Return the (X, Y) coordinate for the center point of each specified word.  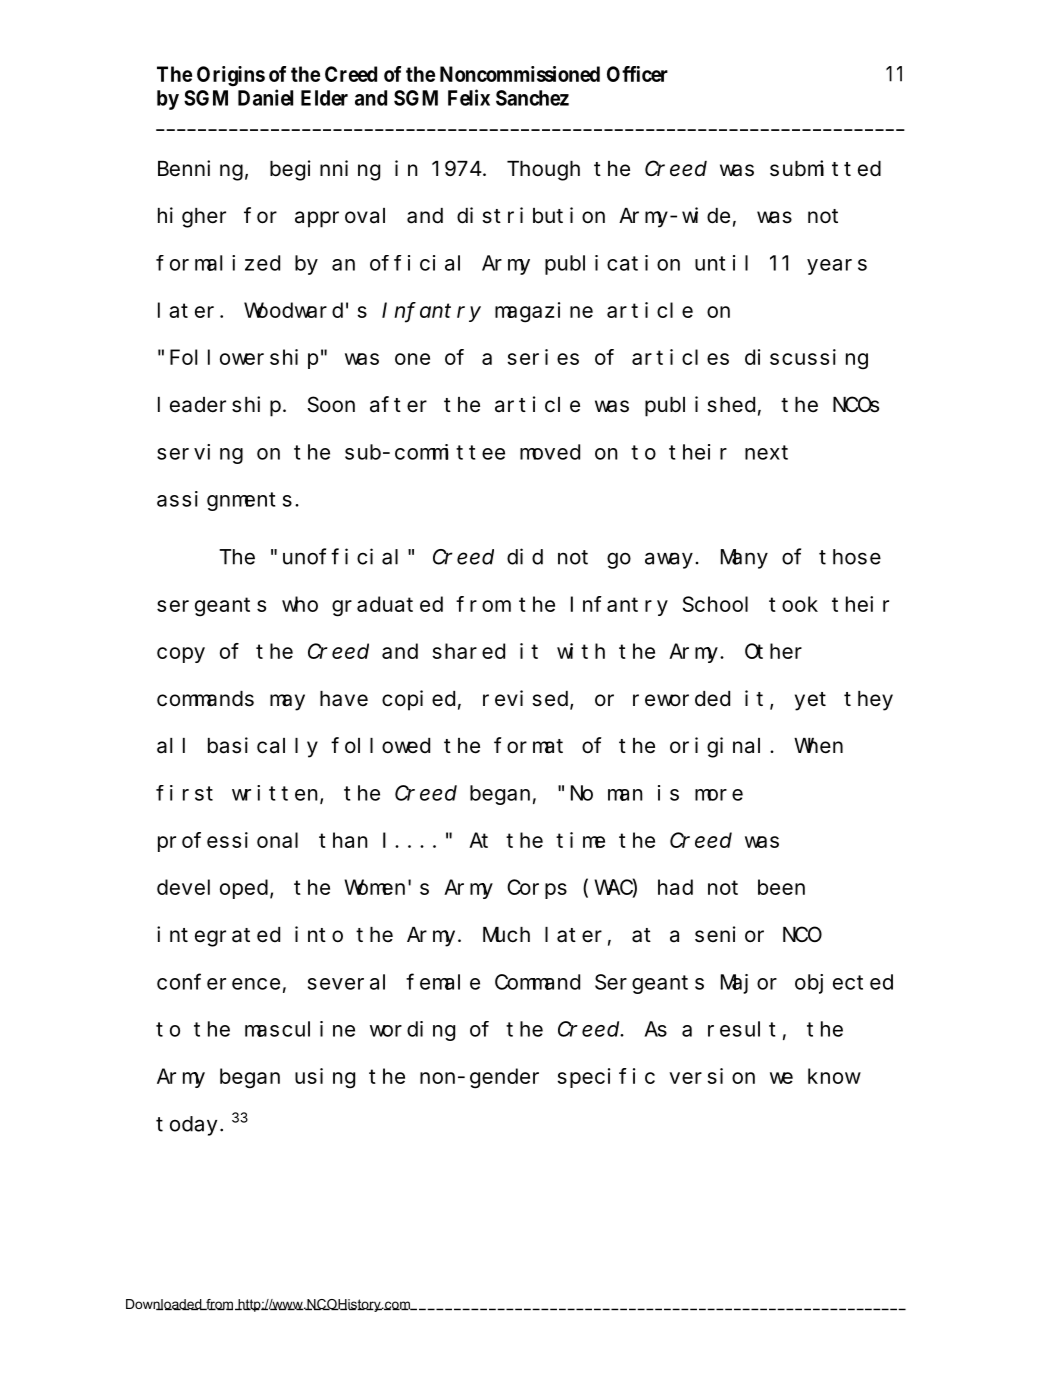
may (287, 702)
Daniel (265, 97)
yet (810, 701)
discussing (806, 359)
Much (506, 935)
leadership (219, 406)
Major (749, 984)
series (543, 357)
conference (218, 982)
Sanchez (532, 98)
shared (468, 651)
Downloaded (165, 1304)
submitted (825, 168)
